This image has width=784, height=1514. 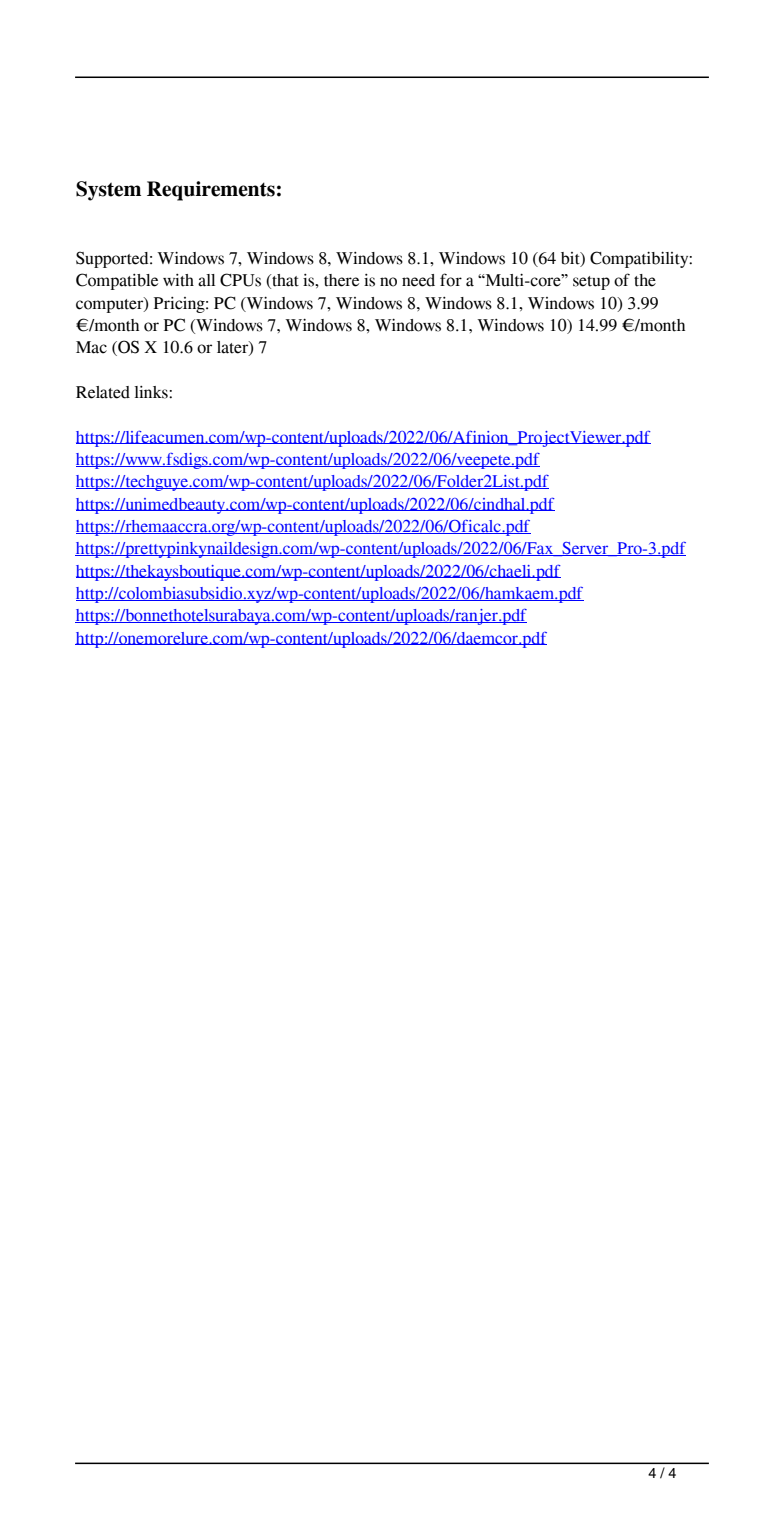 I want to click on Requirements, so click(x=211, y=191).
